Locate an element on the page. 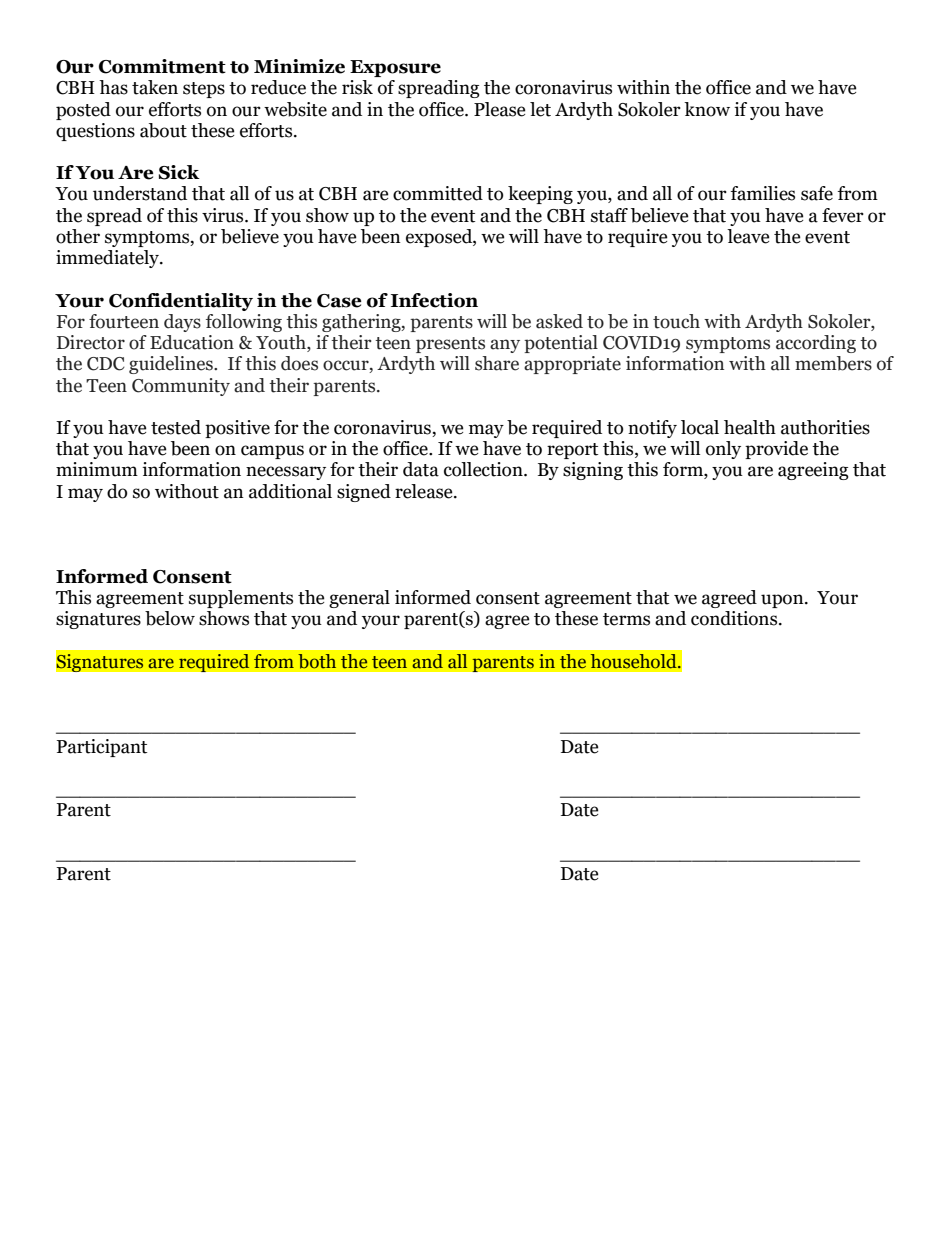  both is located at coordinates (317, 661).
